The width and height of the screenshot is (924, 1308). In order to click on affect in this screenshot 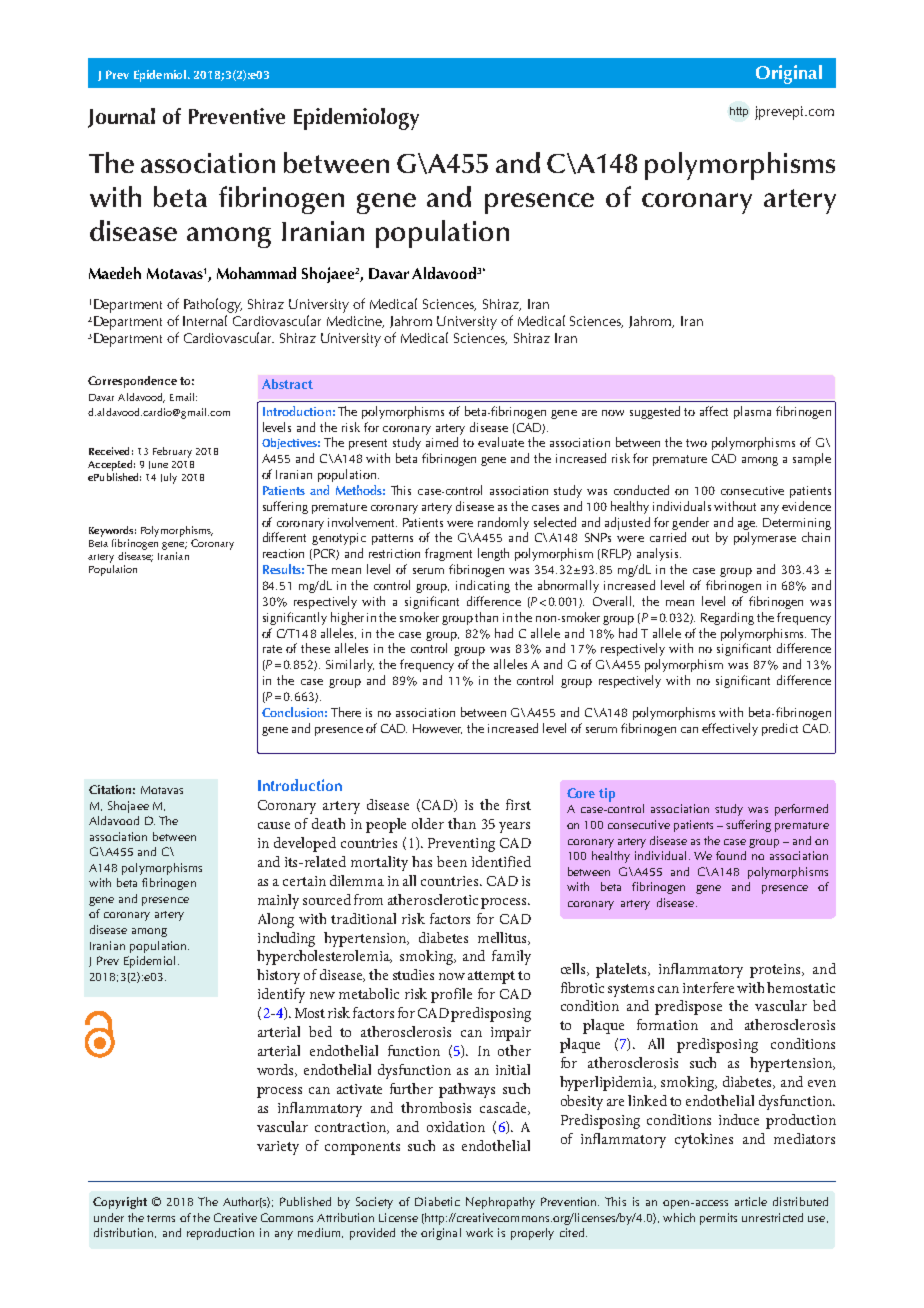, I will do `click(714, 411)`.
